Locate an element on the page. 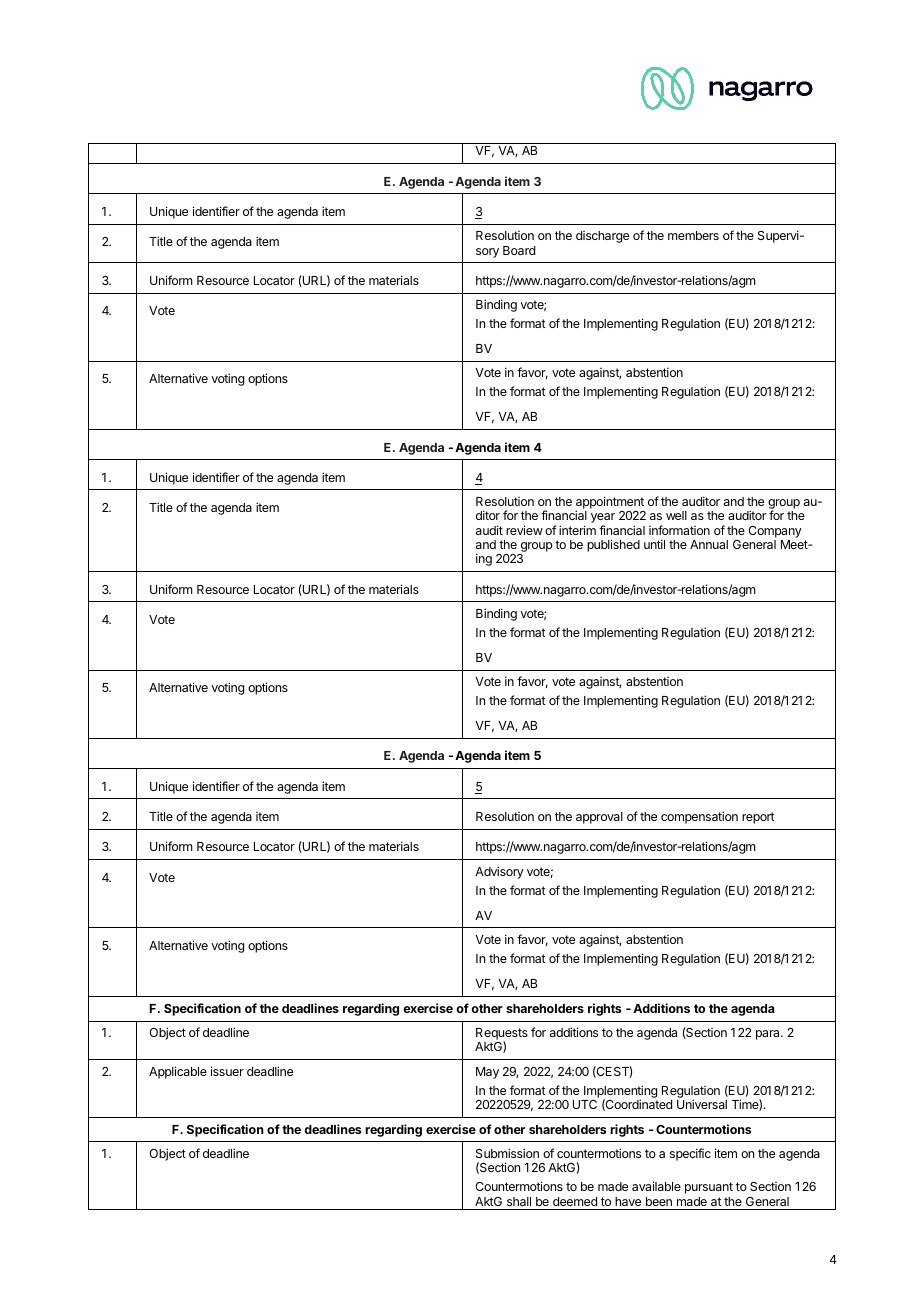  well is located at coordinates (676, 515).
